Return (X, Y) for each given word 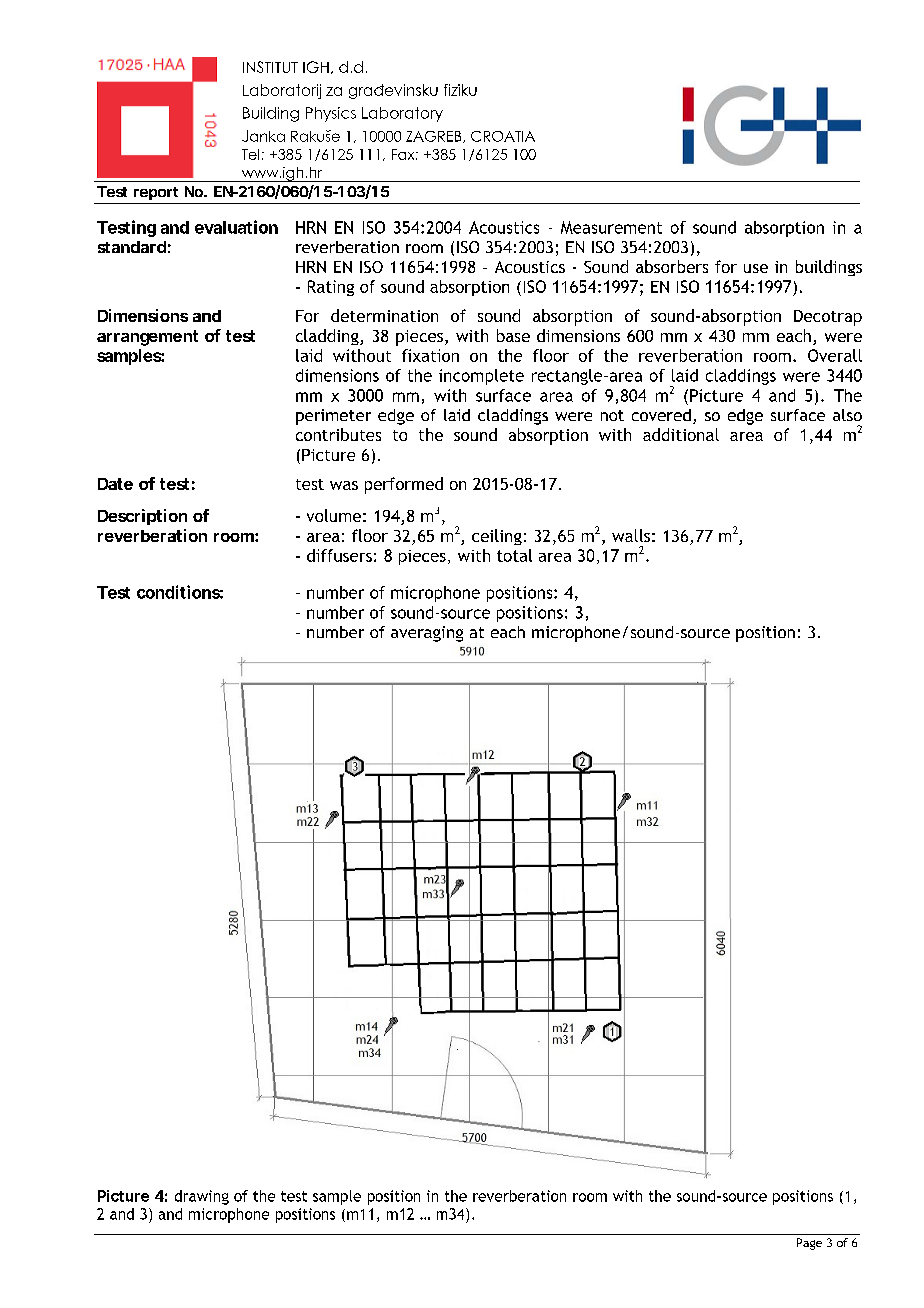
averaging (427, 634)
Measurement (611, 227)
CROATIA (503, 136)
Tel (250, 154)
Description (142, 517)
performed (404, 485)
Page (809, 1244)
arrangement (147, 338)
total (514, 555)
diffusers (339, 555)
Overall (835, 355)
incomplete (481, 377)
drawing (202, 1197)
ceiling (497, 537)
